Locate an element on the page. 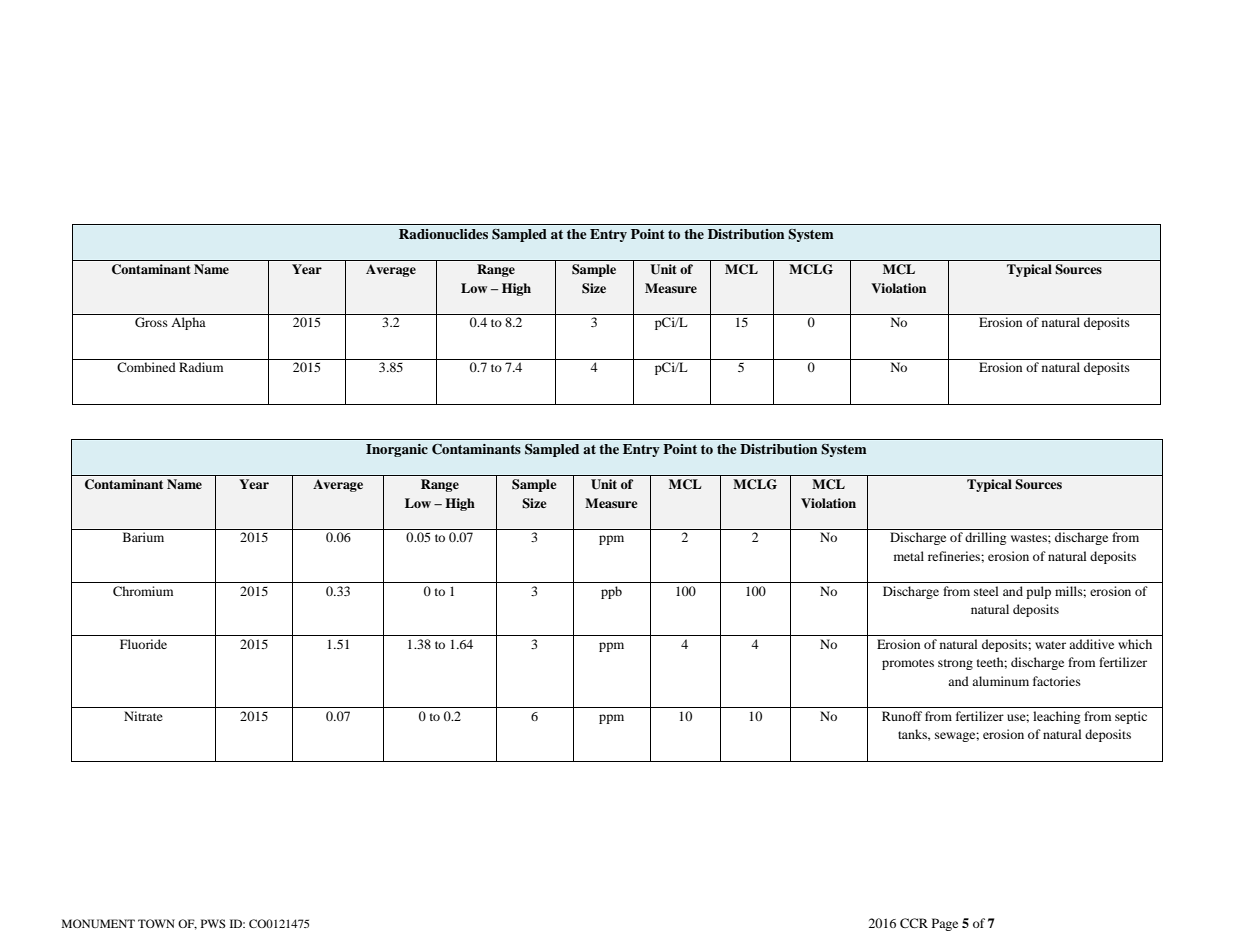 This page has width=1233, height=952. PWS is located at coordinates (213, 923).
